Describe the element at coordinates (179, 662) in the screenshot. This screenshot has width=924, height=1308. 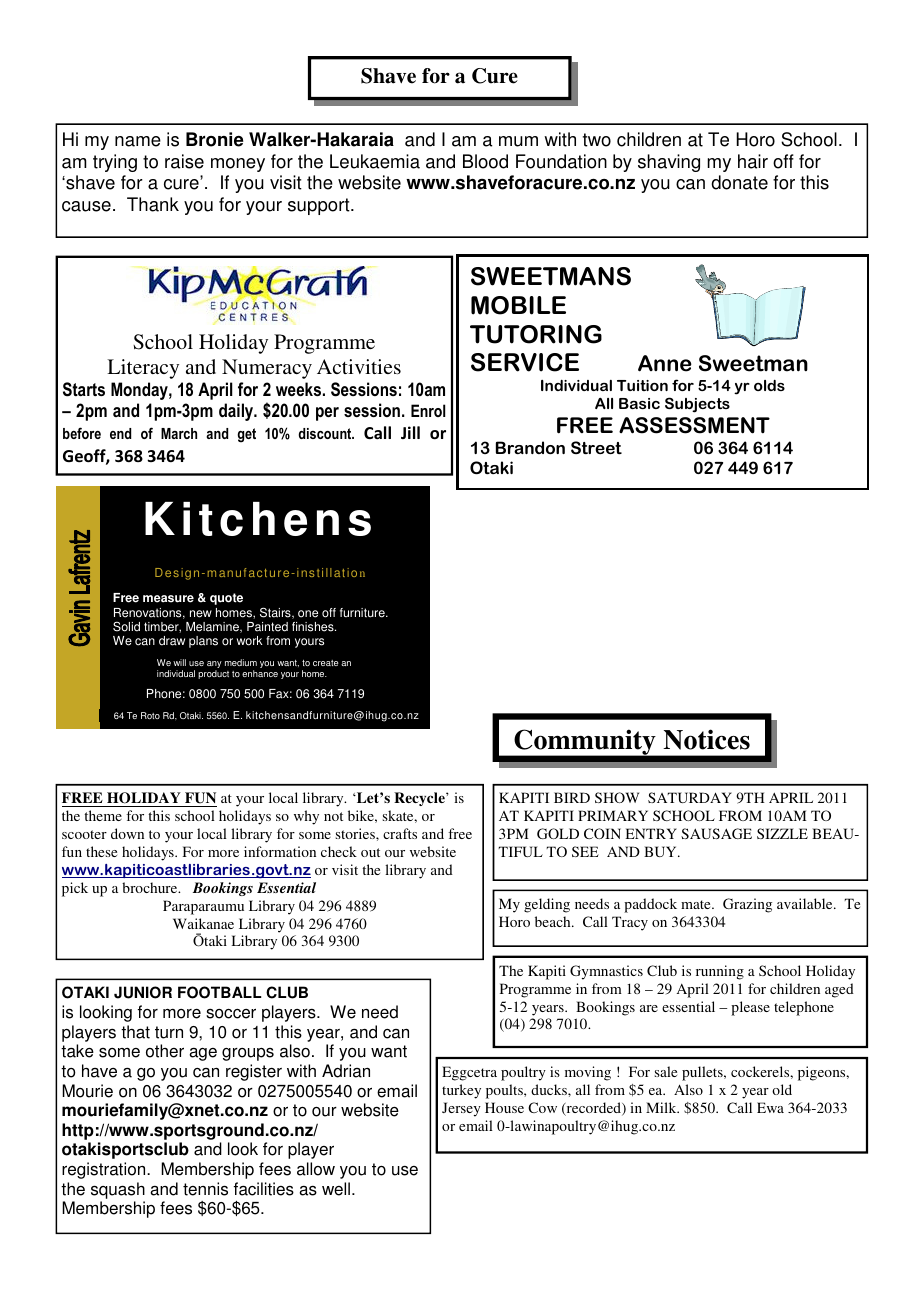
I see `will` at that location.
